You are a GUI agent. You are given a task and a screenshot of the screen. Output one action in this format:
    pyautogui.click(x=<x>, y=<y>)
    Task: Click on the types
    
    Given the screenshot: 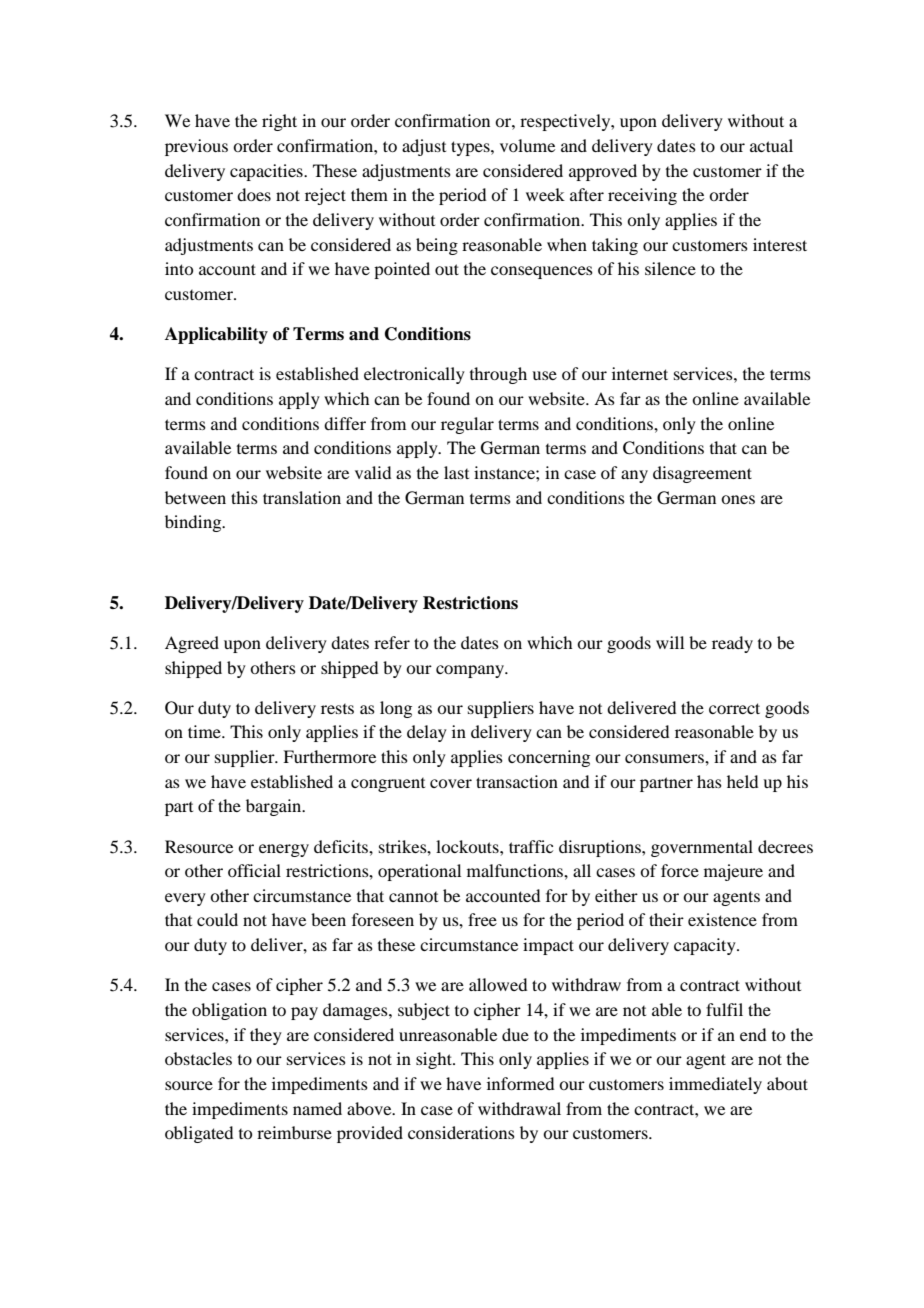 What is the action you would take?
    pyautogui.click(x=471, y=148)
